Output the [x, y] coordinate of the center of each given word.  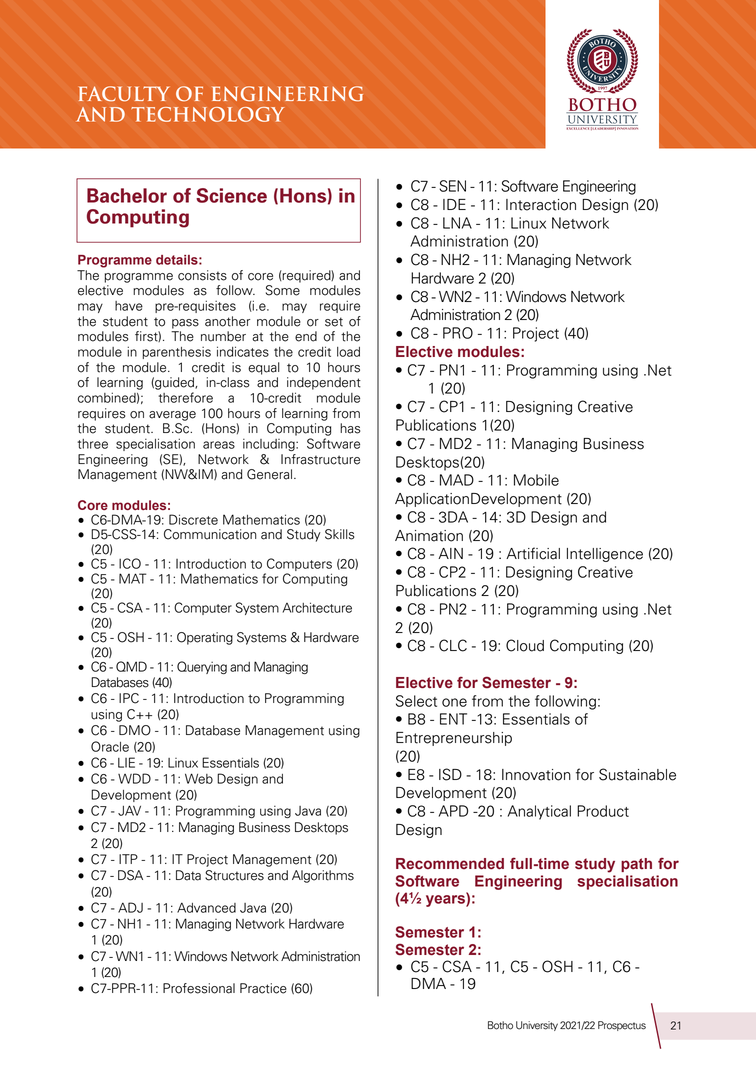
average [172, 416]
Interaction [541, 205]
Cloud [525, 645]
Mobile [536, 480]
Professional [199, 988]
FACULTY [124, 94]
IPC [129, 698]
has [350, 428]
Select [416, 701]
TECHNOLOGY [207, 114]
